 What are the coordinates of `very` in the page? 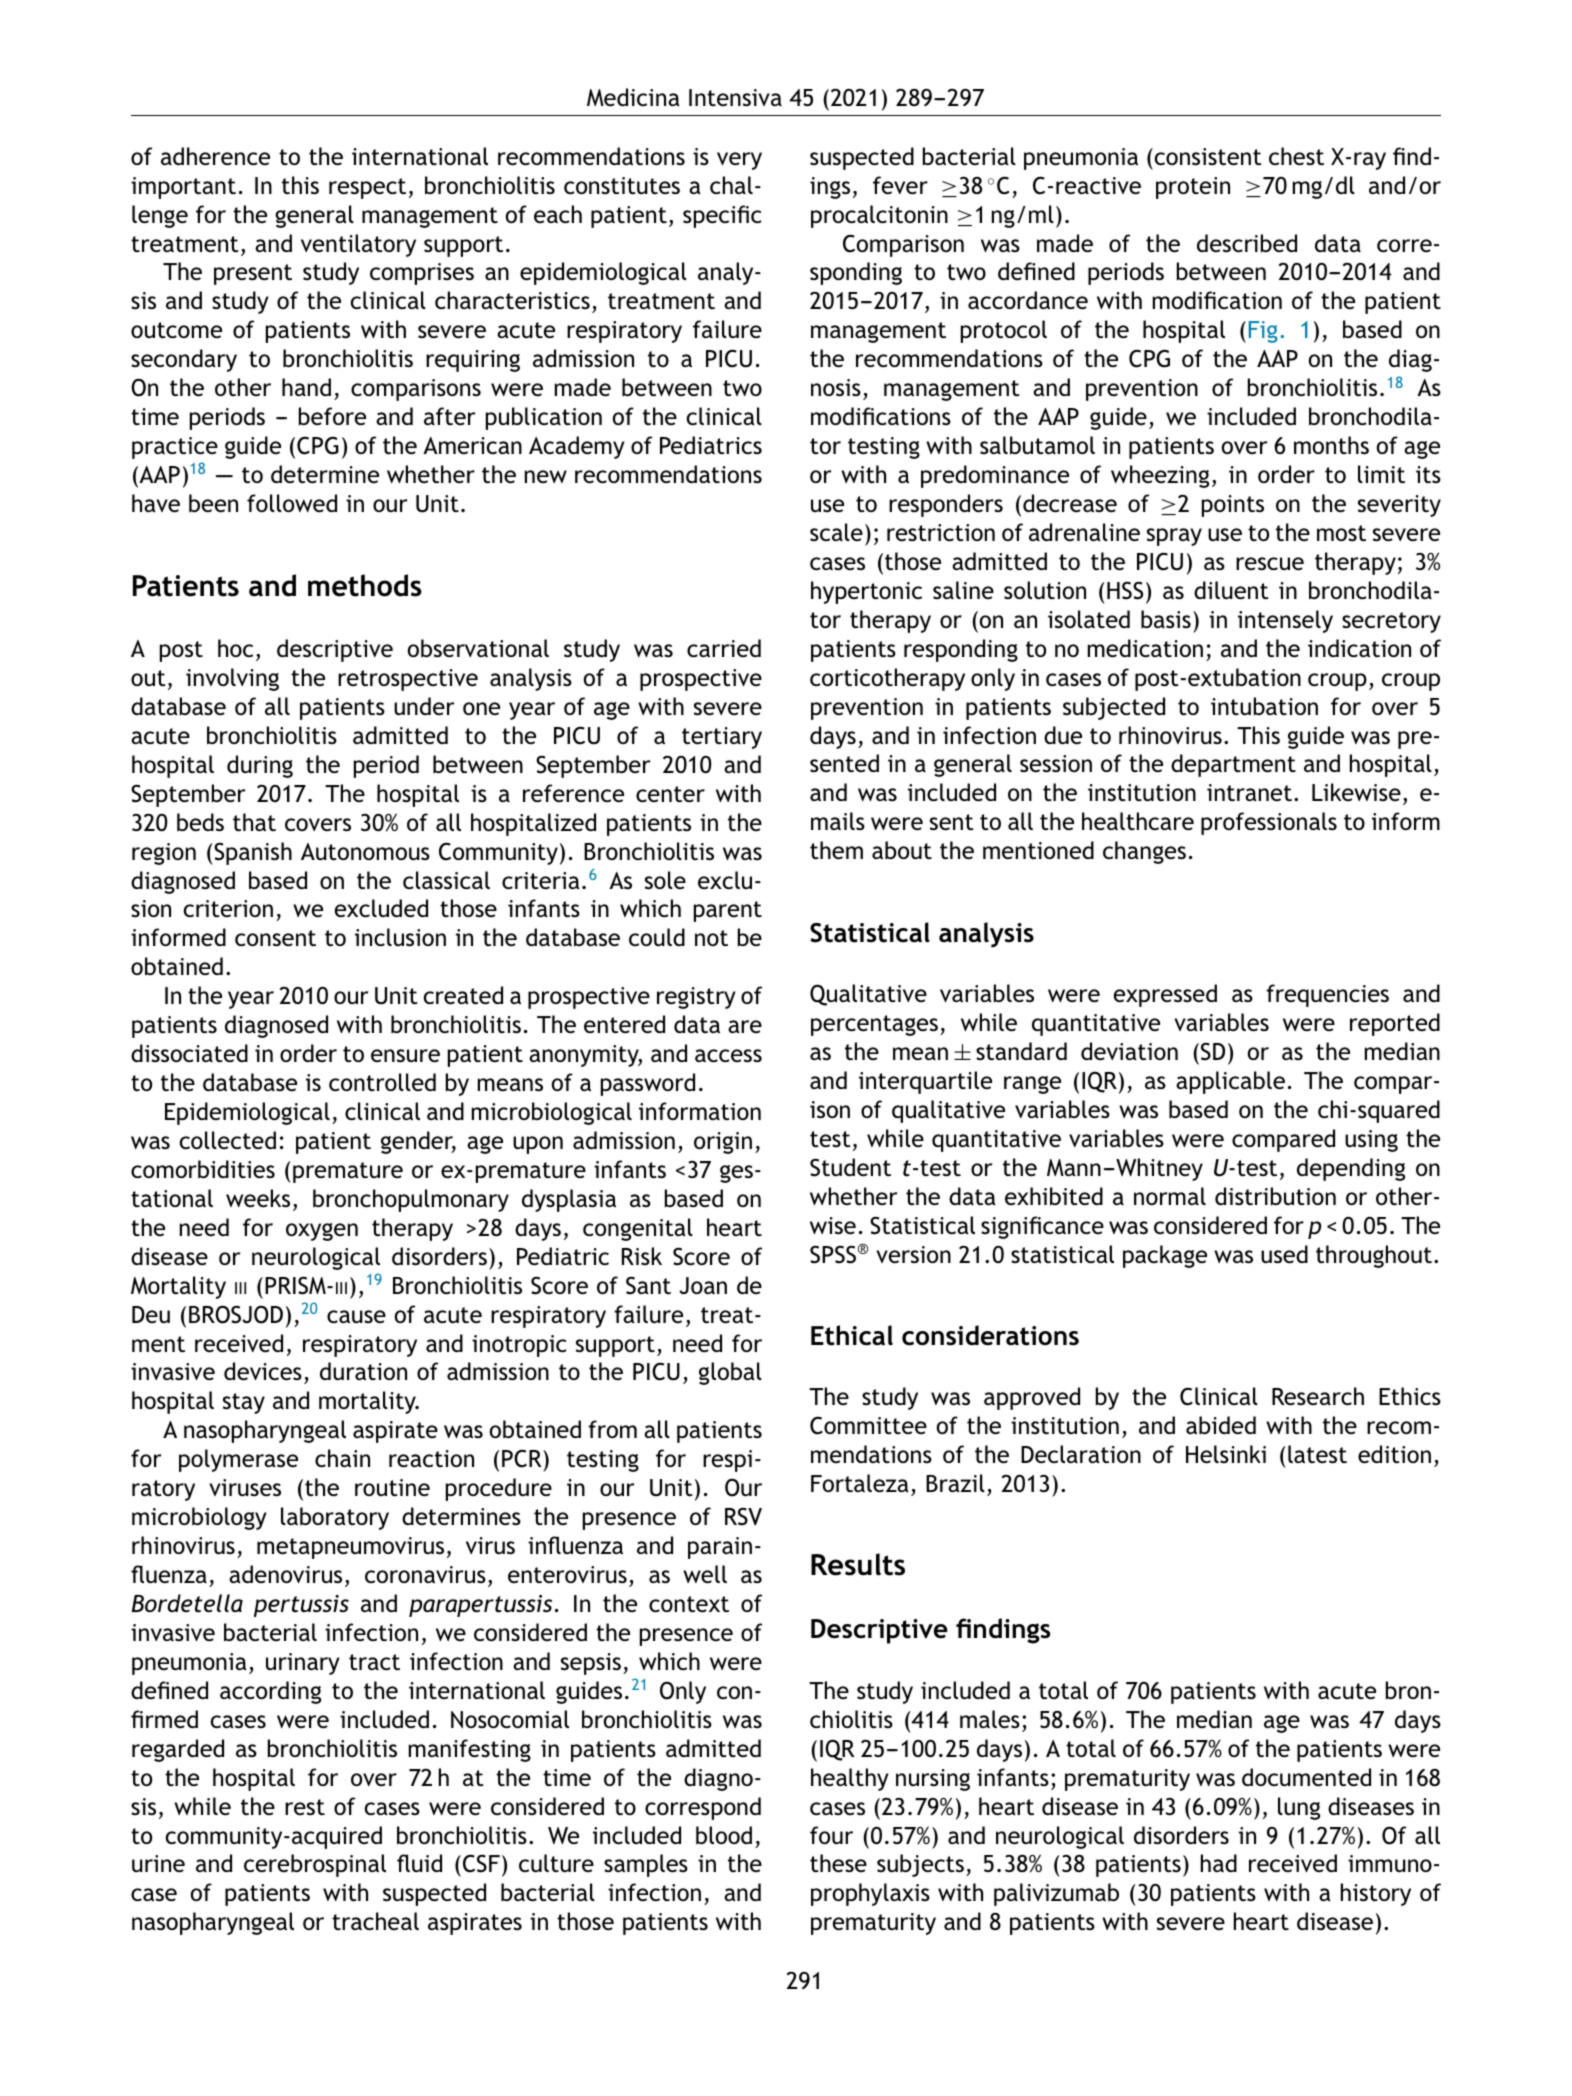 It's located at (739, 161).
